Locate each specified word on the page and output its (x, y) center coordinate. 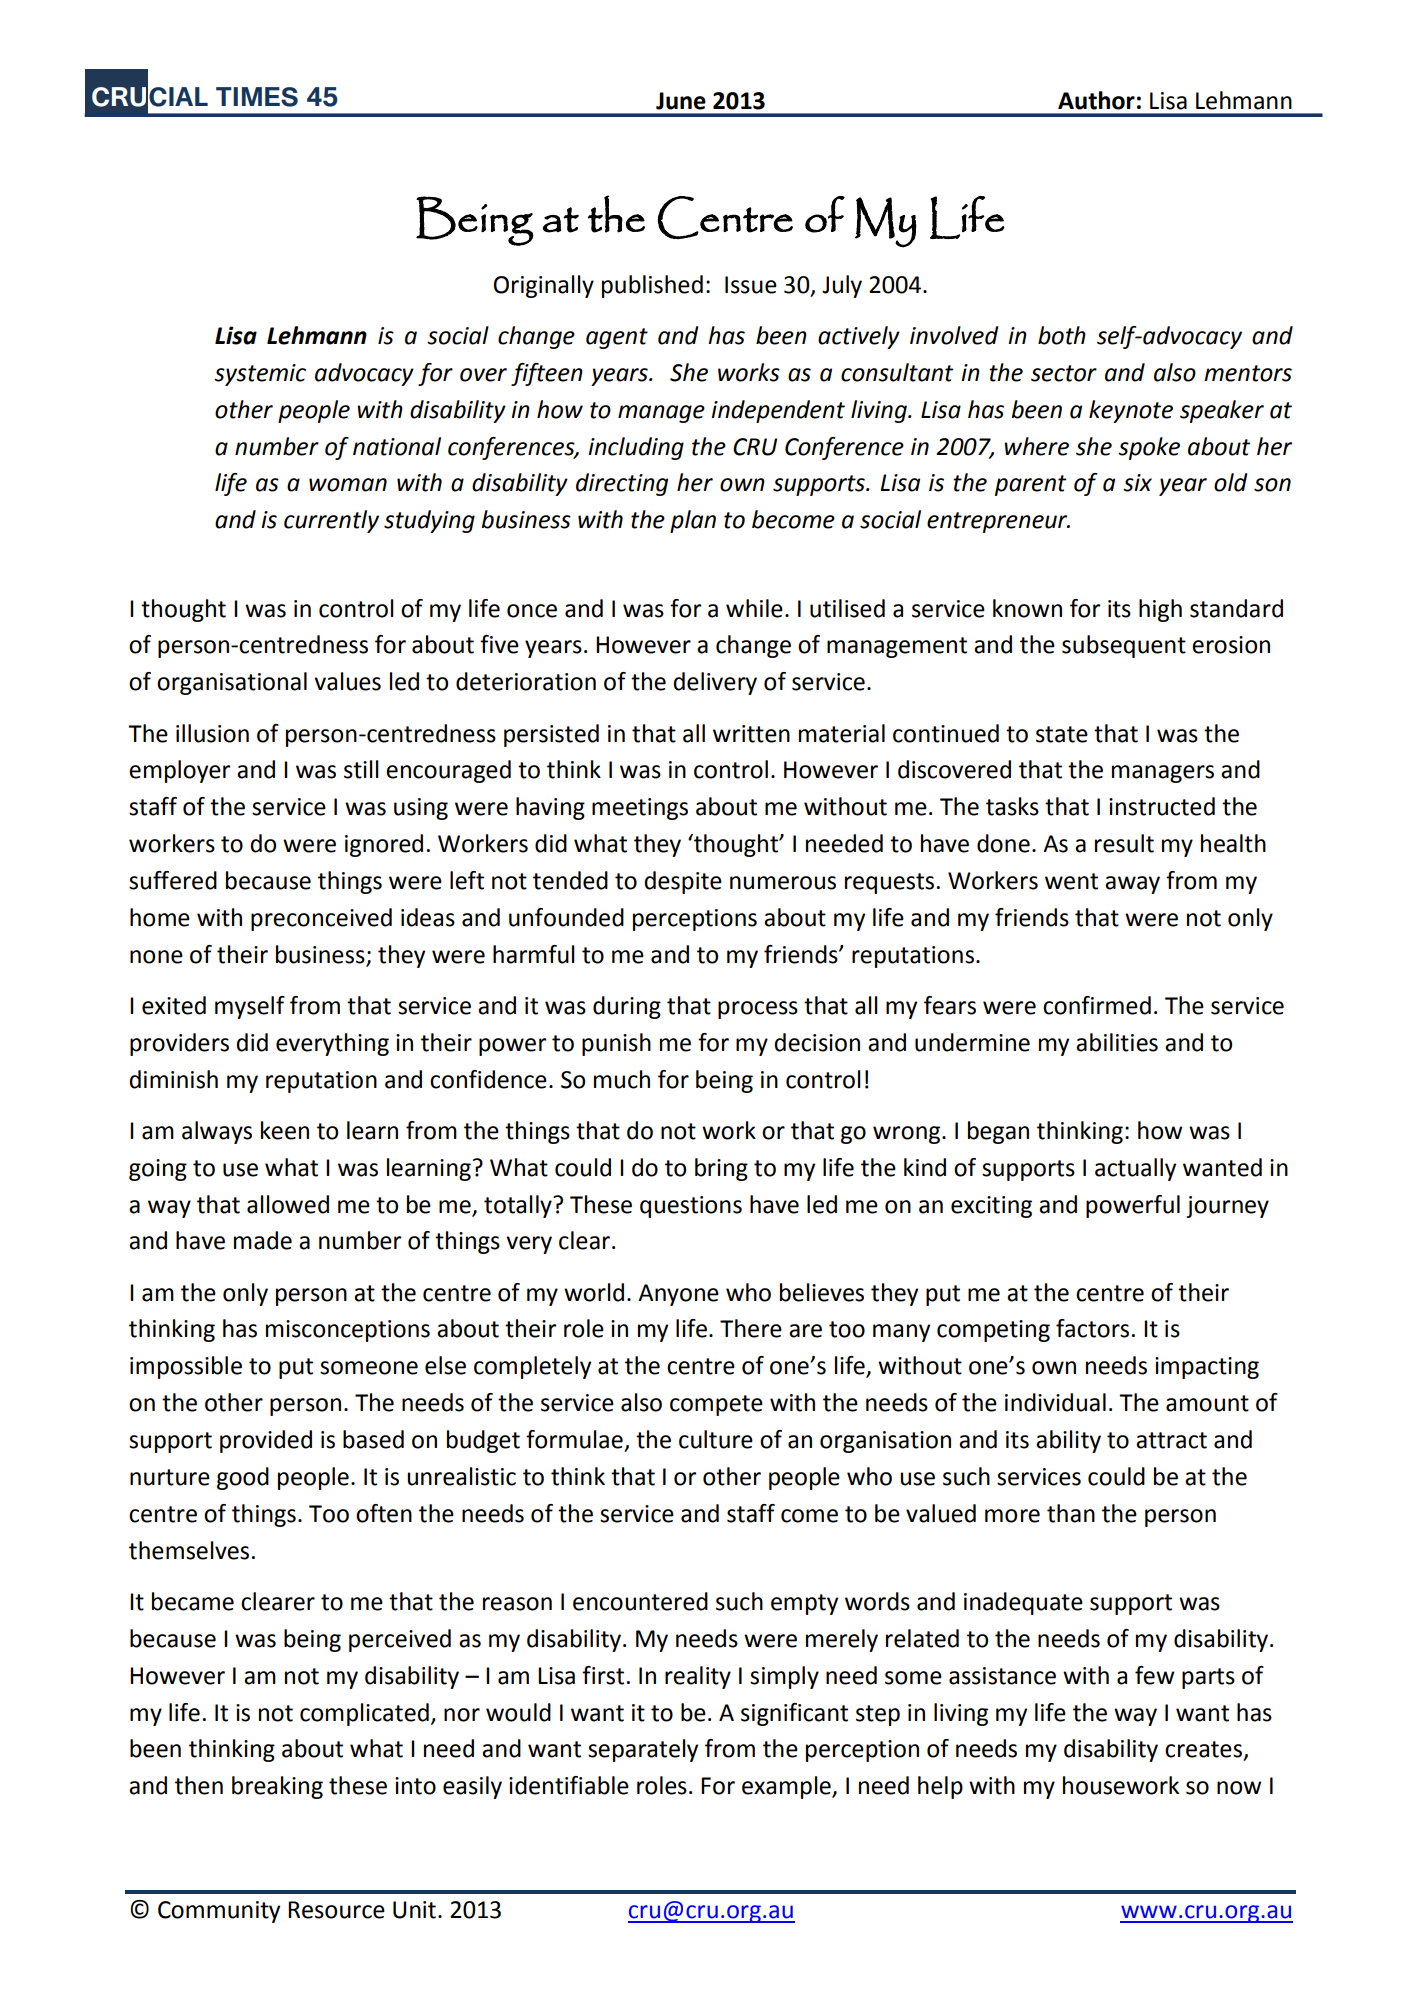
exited (174, 1005)
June (681, 101)
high (1160, 610)
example (787, 1787)
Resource (336, 1910)
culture (716, 1439)
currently (331, 521)
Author (1096, 100)
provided (266, 1441)
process (758, 1010)
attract (1171, 1440)
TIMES (257, 97)
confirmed (1097, 1005)
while (754, 608)
